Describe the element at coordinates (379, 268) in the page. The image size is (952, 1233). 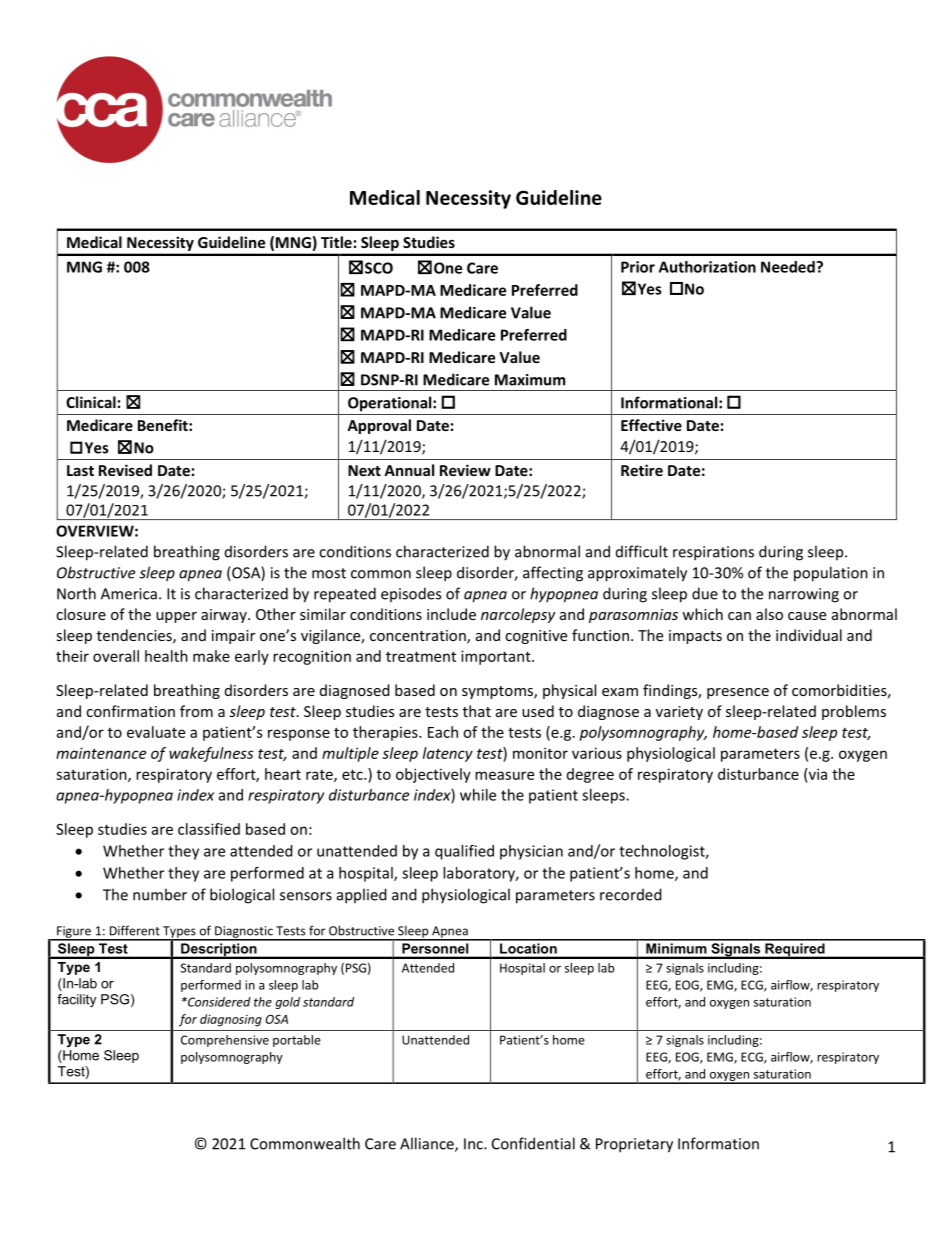
I see `SCO` at that location.
